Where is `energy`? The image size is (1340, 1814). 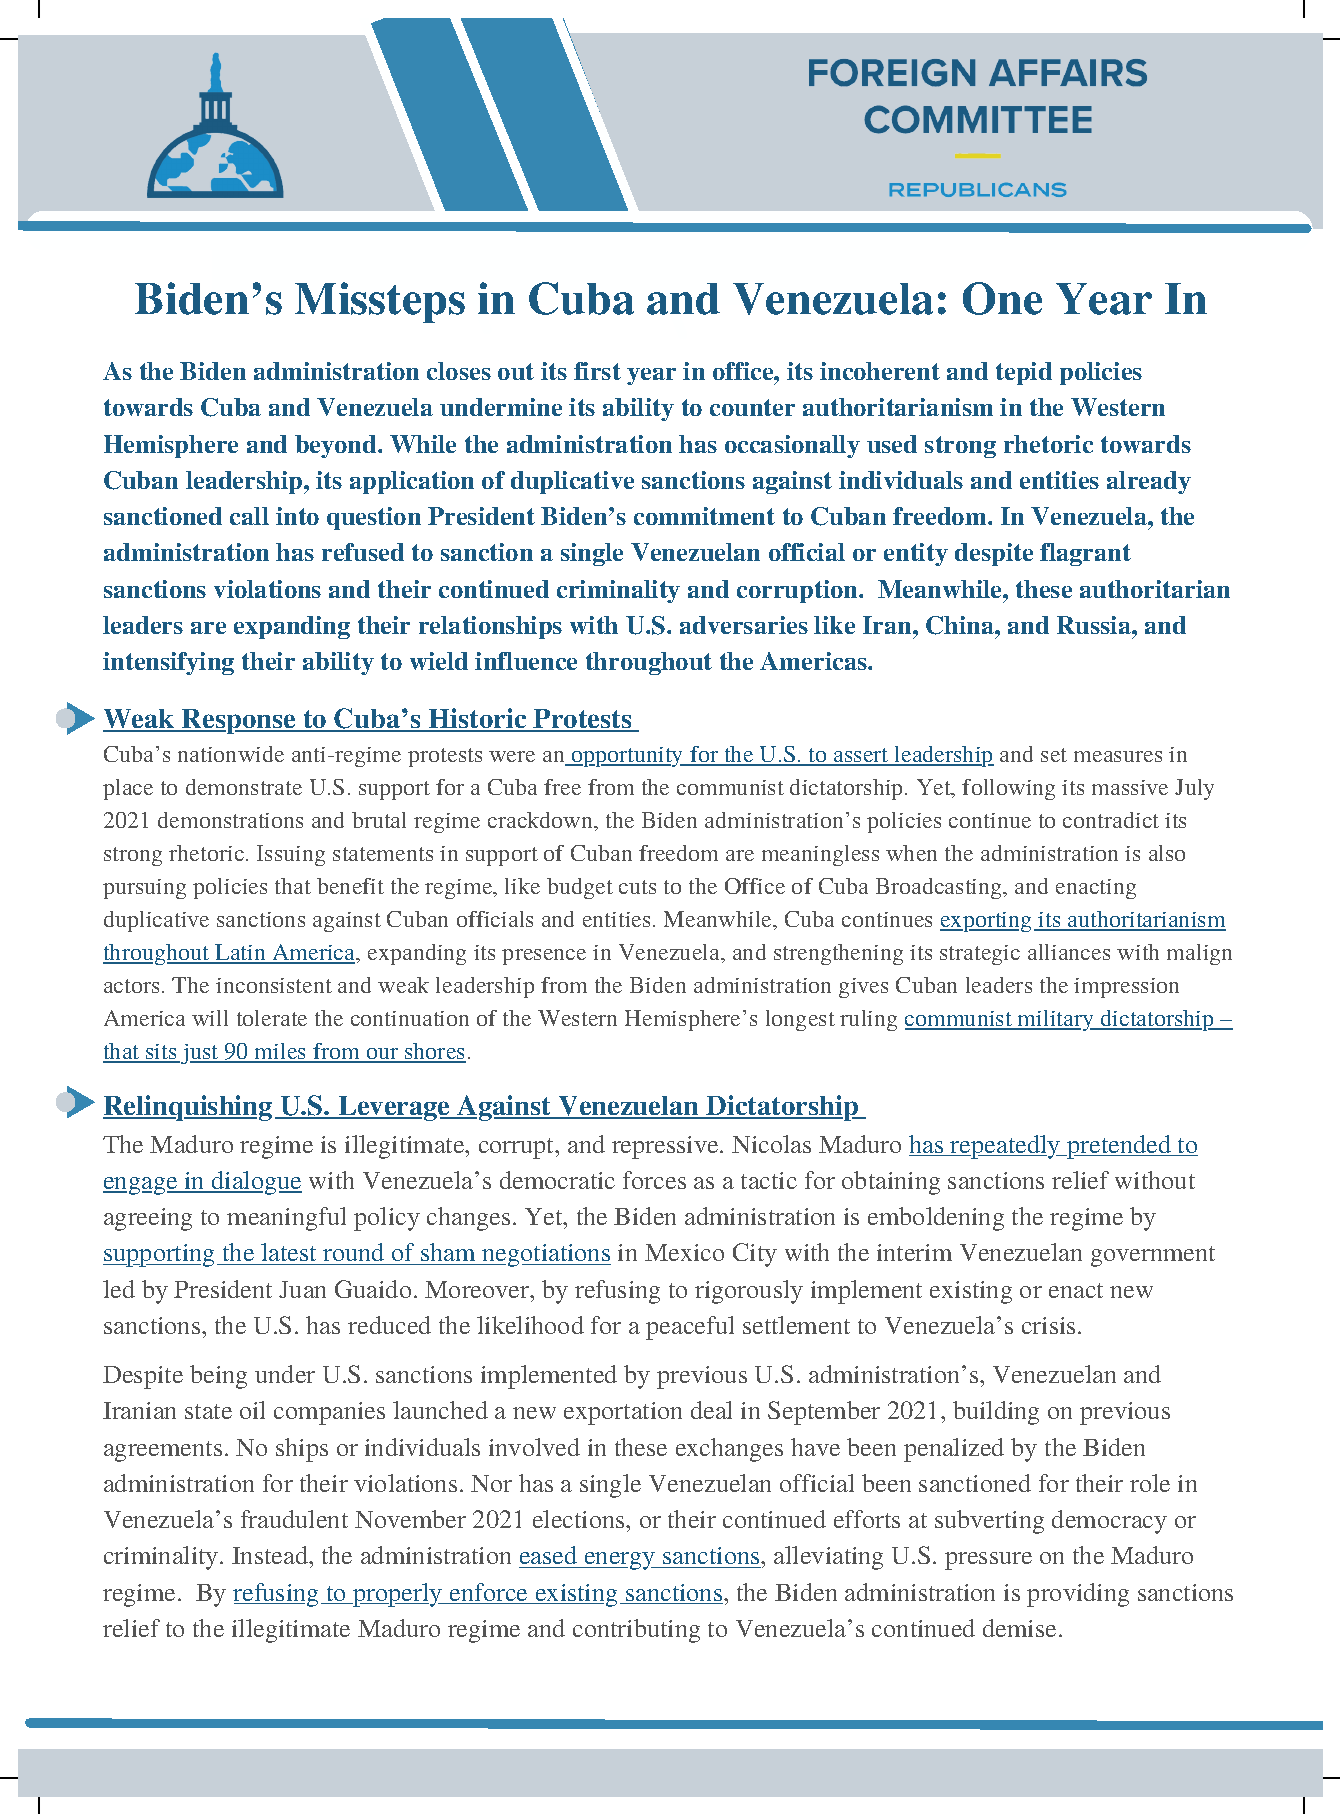
energy is located at coordinates (620, 1561).
